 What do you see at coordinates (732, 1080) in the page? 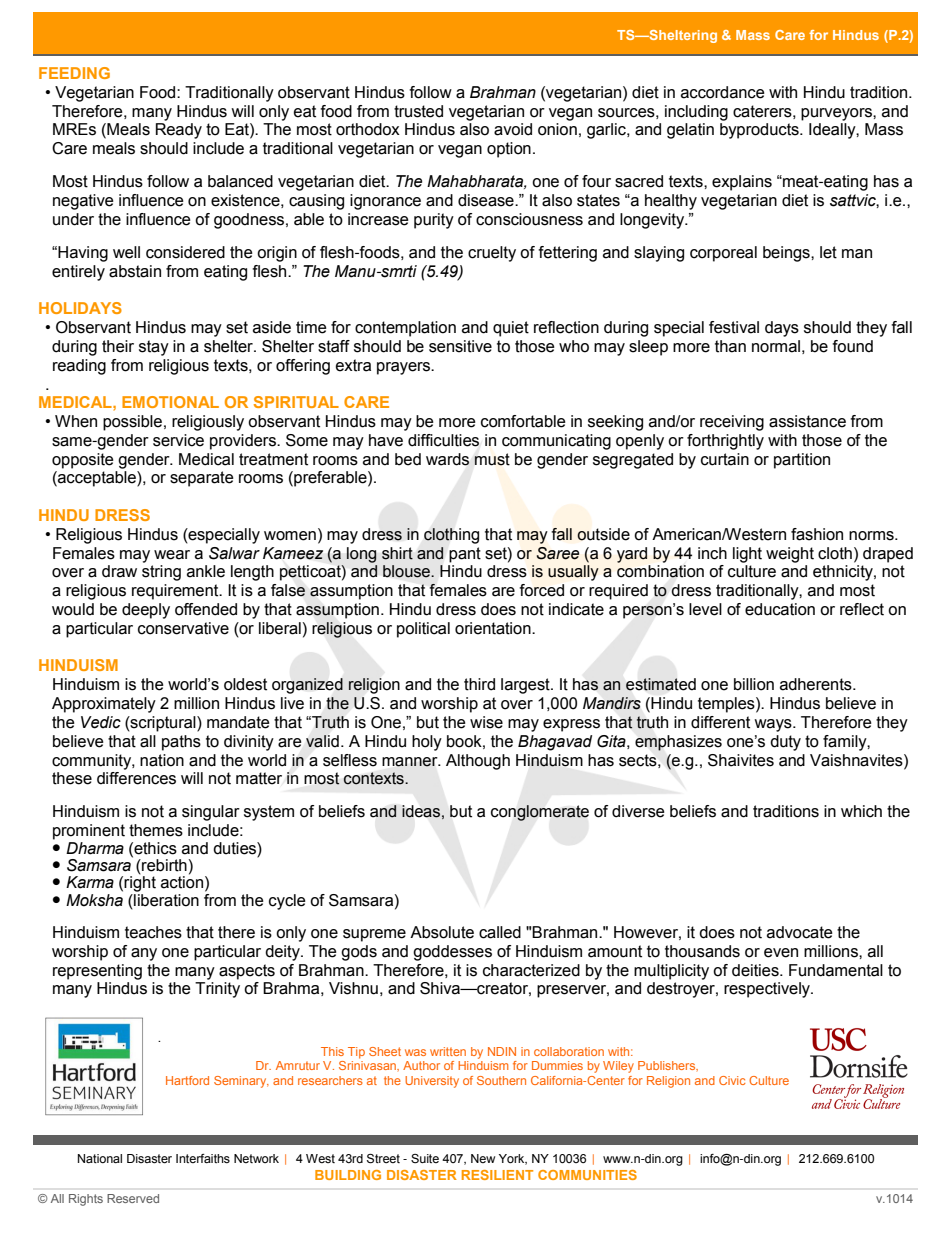
I see `Civic` at bounding box center [732, 1080].
